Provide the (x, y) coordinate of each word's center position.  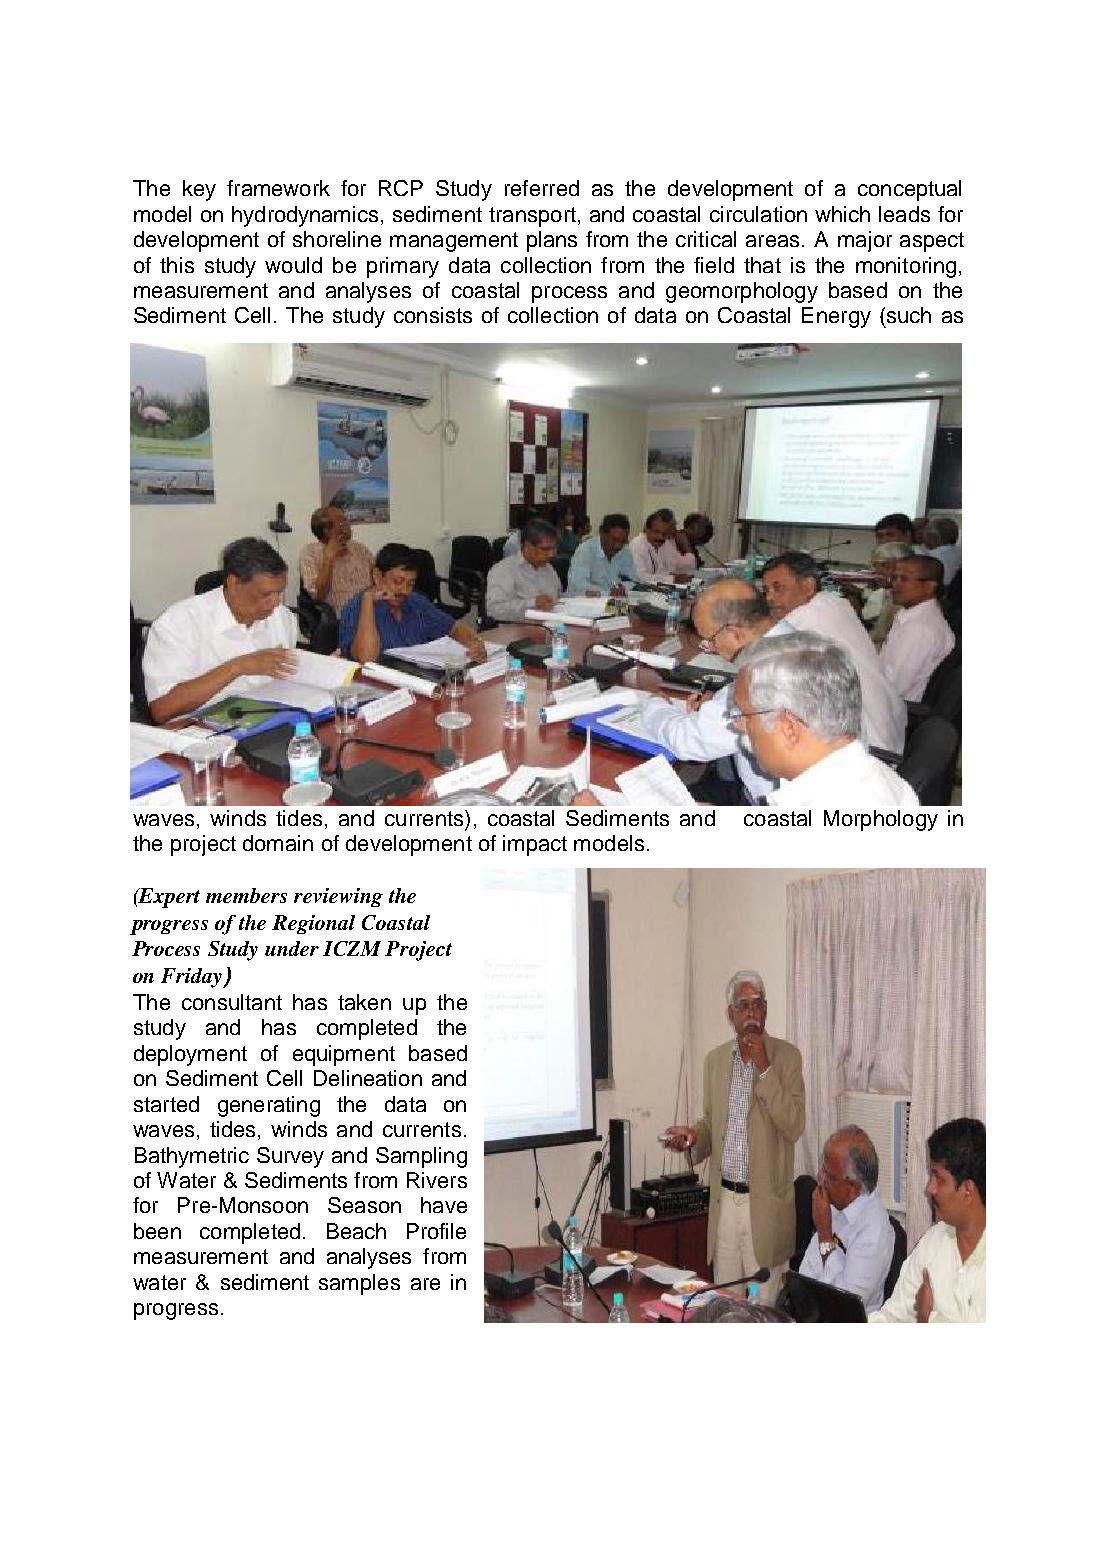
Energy (836, 317)
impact (535, 845)
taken (364, 1002)
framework (278, 188)
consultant (232, 1002)
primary (403, 267)
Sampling (421, 1157)
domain (278, 843)
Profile (436, 1231)
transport (532, 217)
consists (433, 315)
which (842, 214)
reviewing (338, 897)
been (157, 1231)
